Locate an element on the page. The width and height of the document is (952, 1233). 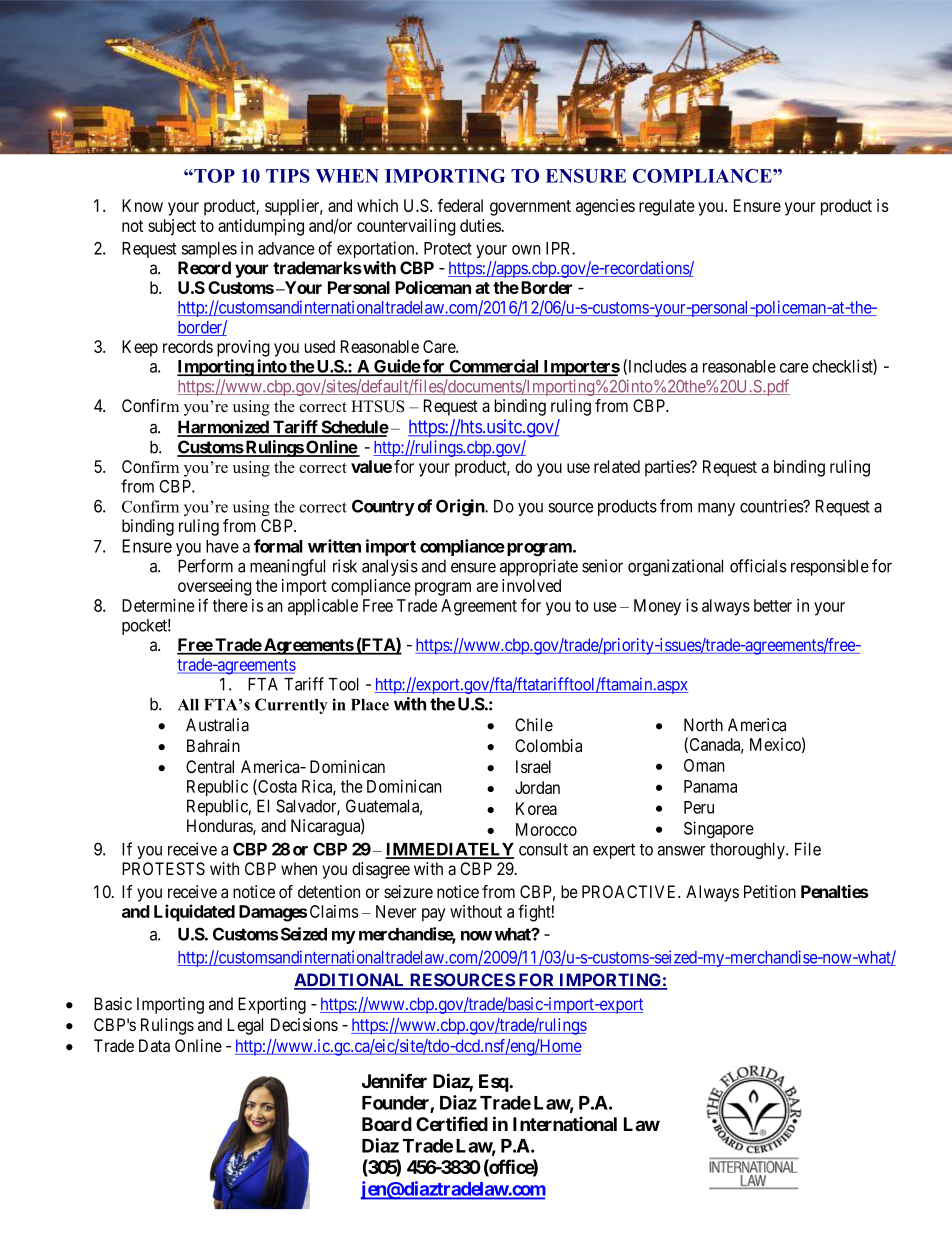
Origin is located at coordinates (461, 507).
